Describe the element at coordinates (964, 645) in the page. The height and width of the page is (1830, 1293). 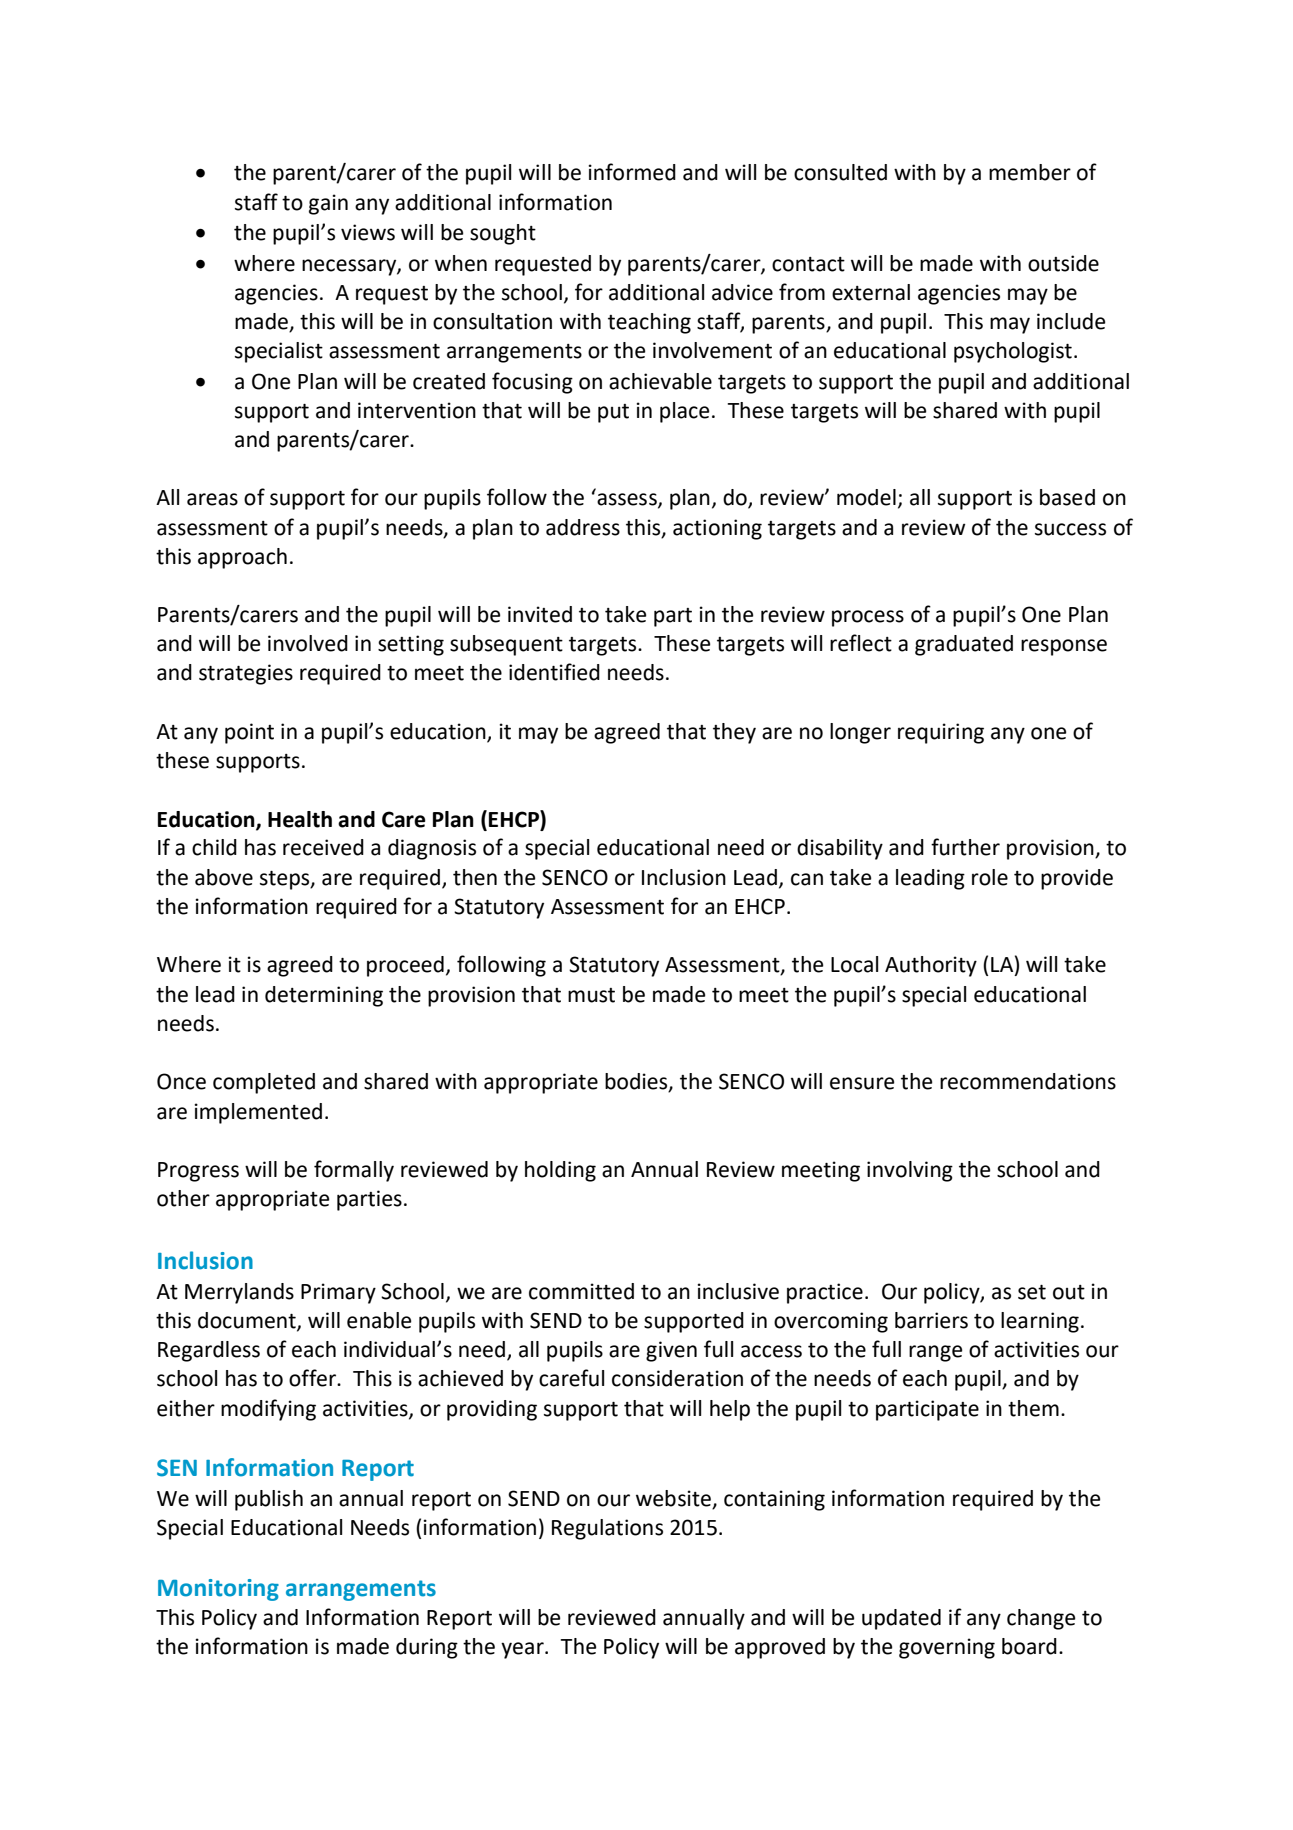
I see `graduated` at that location.
